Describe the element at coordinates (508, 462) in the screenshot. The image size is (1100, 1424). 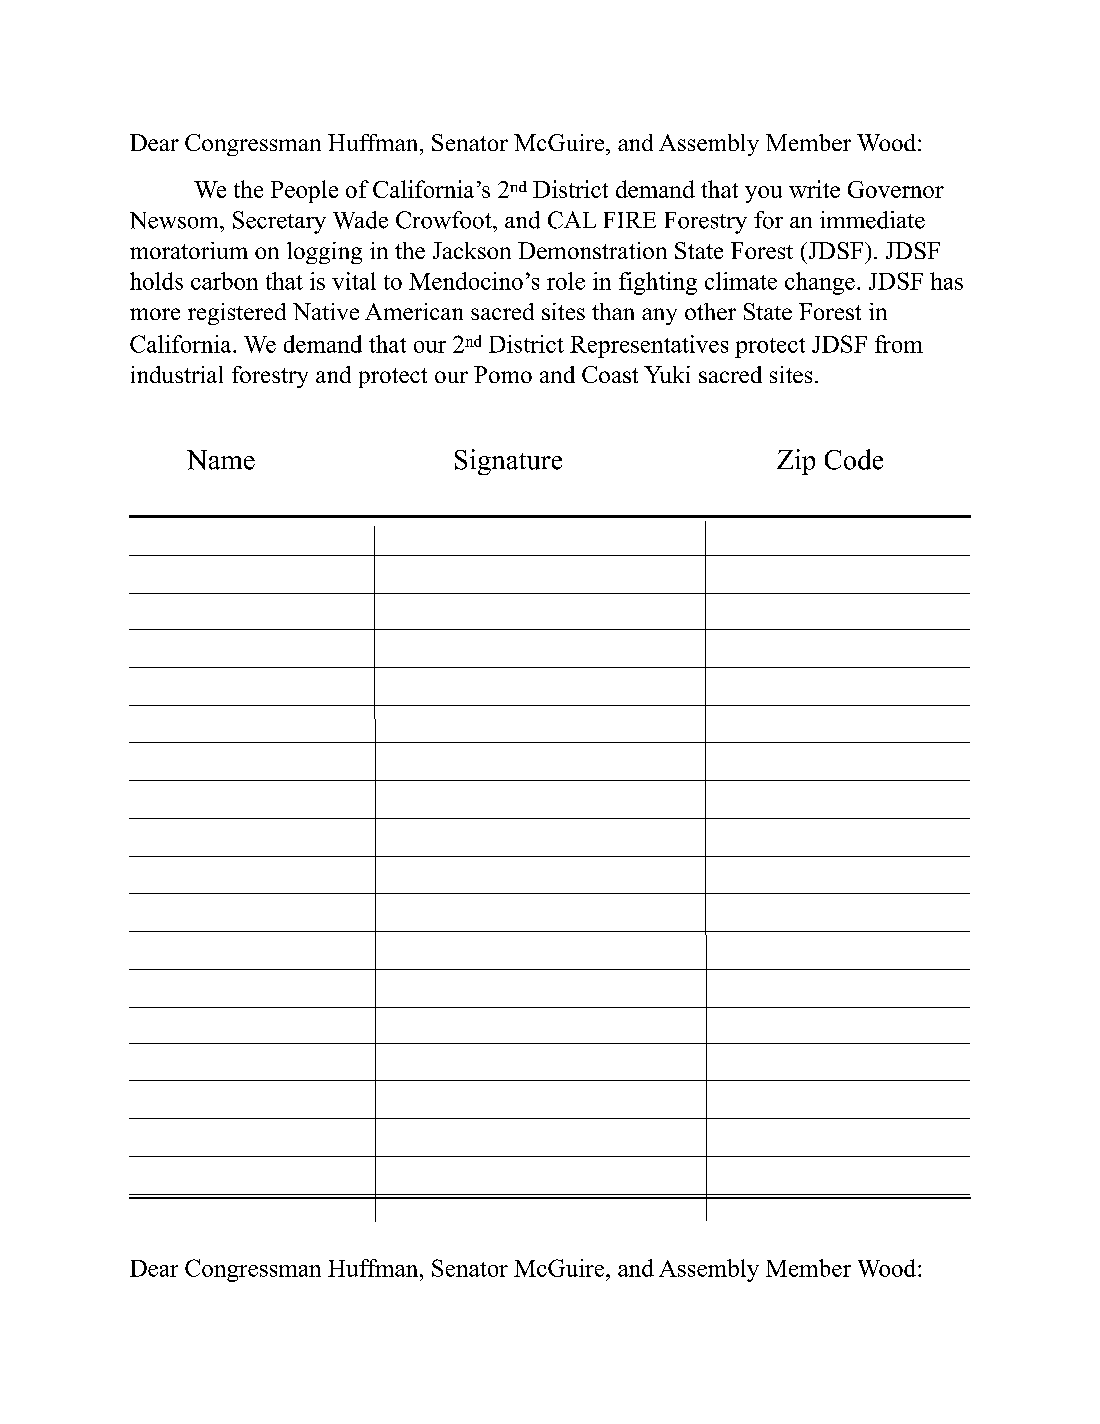
I see `Signature` at that location.
